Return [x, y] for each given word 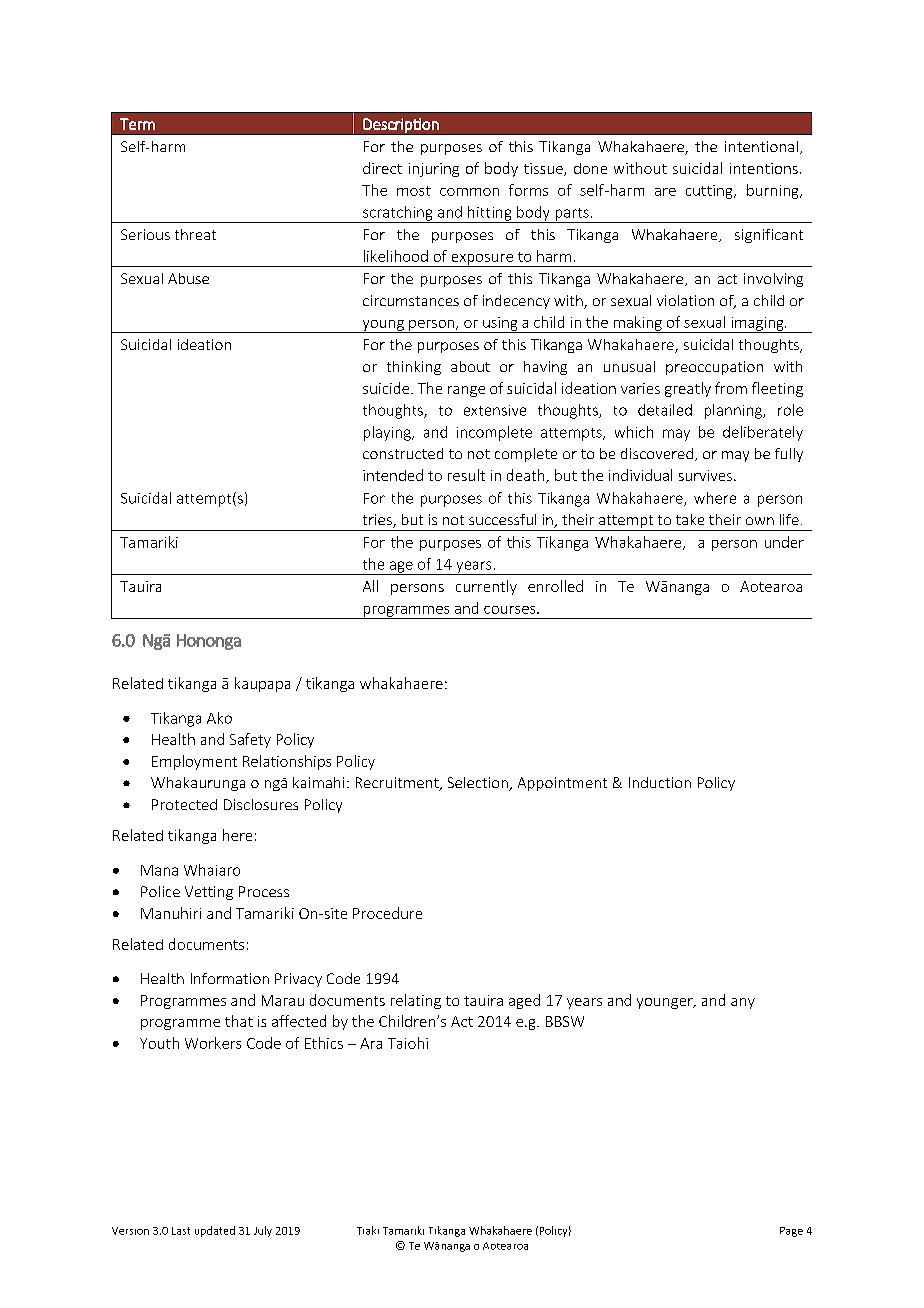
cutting [710, 192]
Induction [660, 782]
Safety [250, 740]
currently [486, 587]
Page [791, 1232]
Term [137, 124]
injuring [434, 170]
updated [215, 1231]
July [263, 1231]
